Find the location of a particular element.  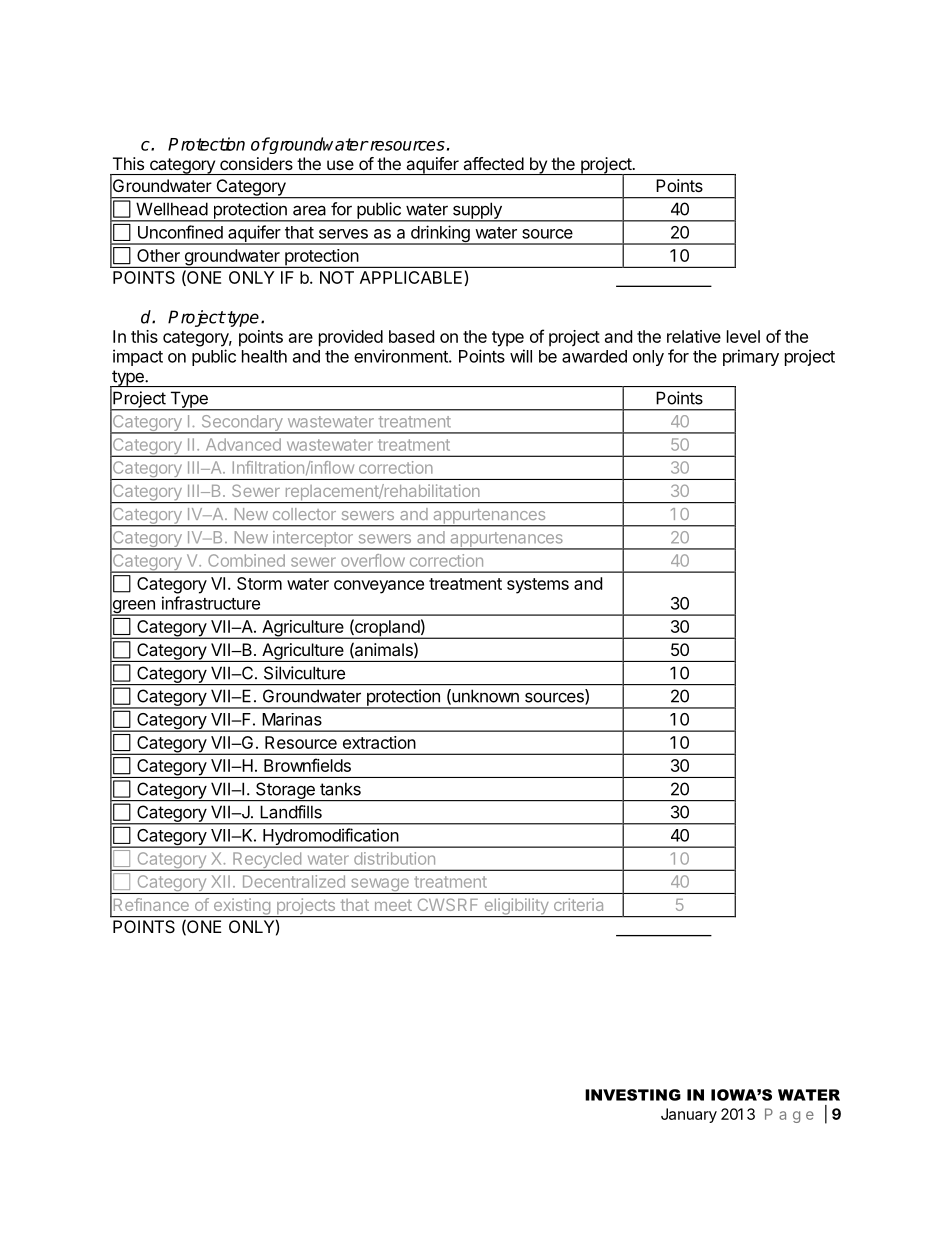

criteria is located at coordinates (578, 904).
